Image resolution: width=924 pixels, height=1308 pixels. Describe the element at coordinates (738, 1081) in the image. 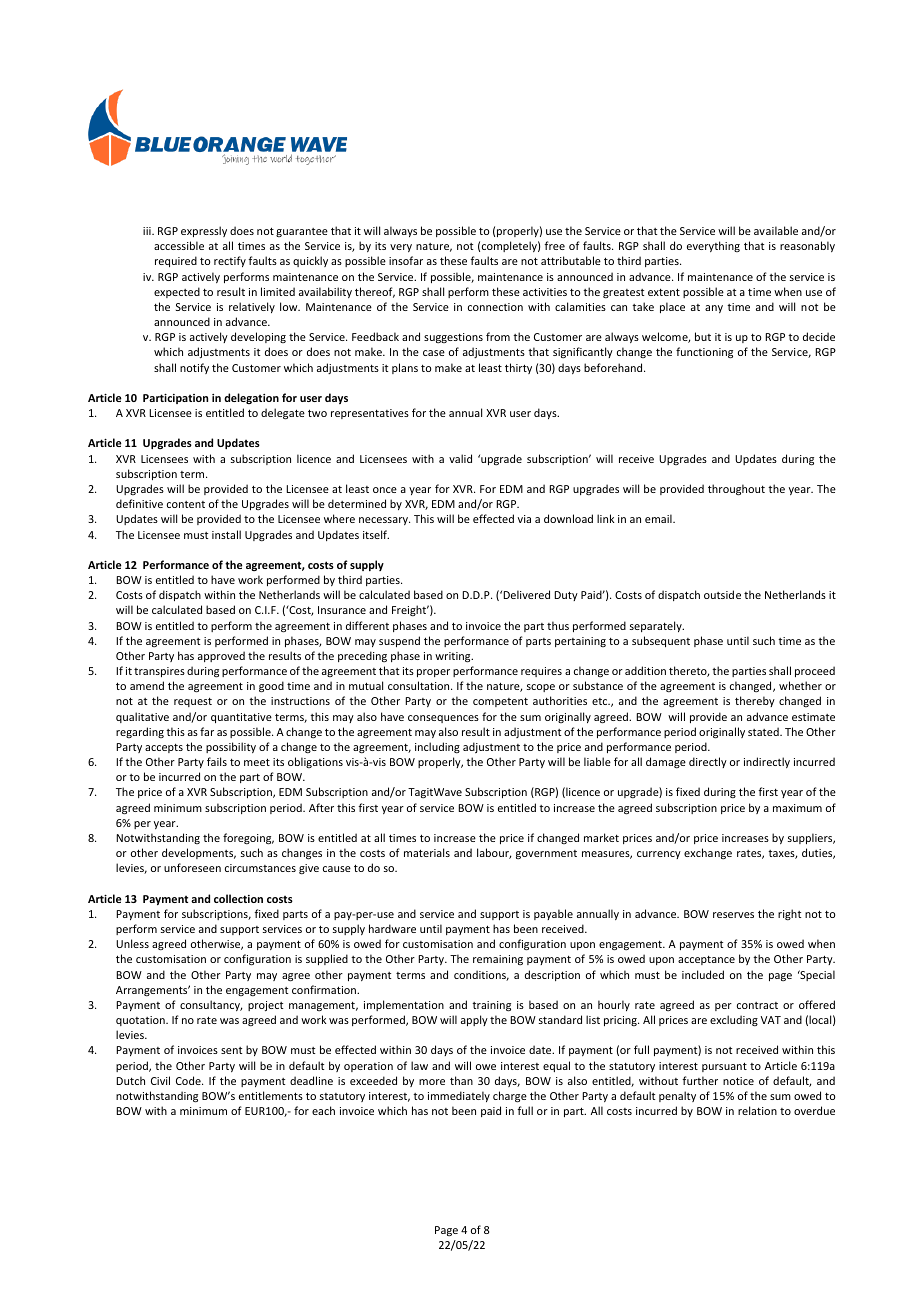

I see `notice` at that location.
